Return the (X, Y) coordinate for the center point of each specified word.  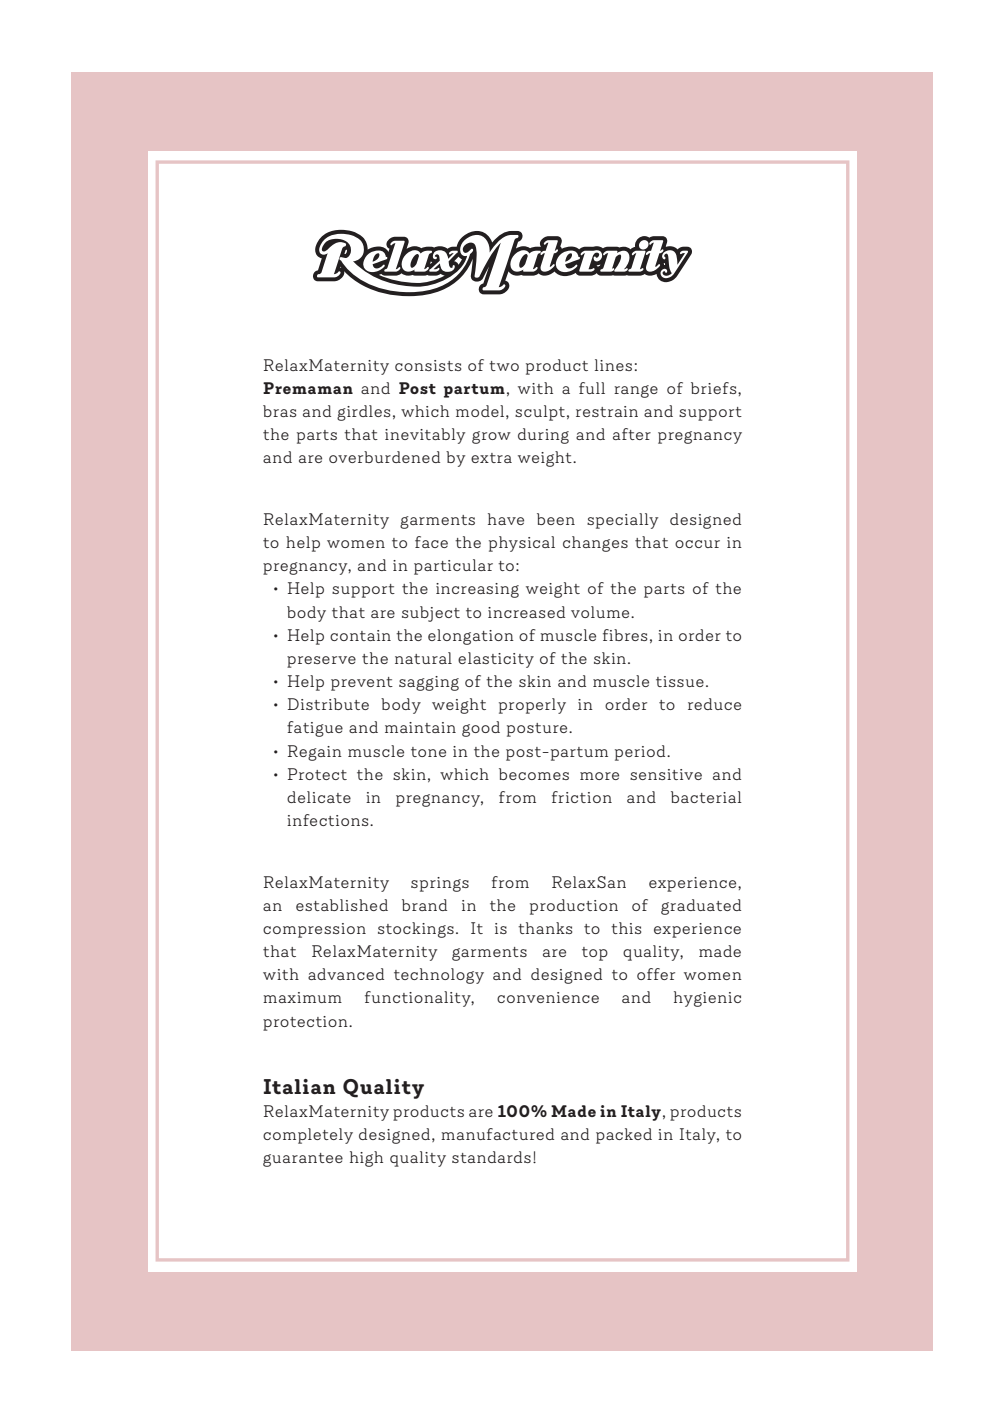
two (504, 366)
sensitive (666, 774)
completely (308, 1136)
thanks (545, 928)
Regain (315, 753)
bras (279, 411)
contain (360, 635)
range (636, 391)
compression (314, 930)
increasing (477, 590)
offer (656, 974)
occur (697, 544)
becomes (534, 774)
